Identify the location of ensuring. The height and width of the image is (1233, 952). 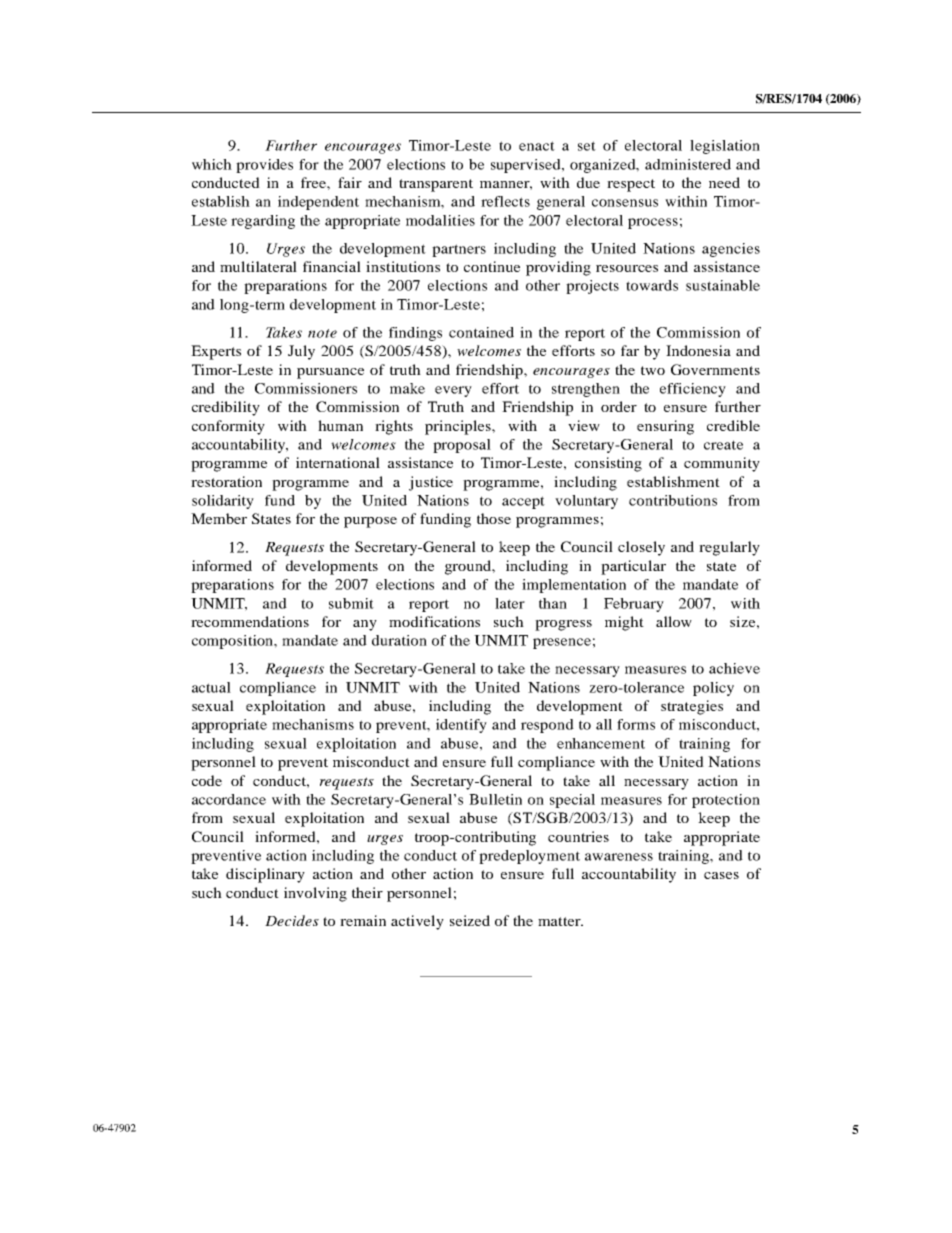
(665, 427).
